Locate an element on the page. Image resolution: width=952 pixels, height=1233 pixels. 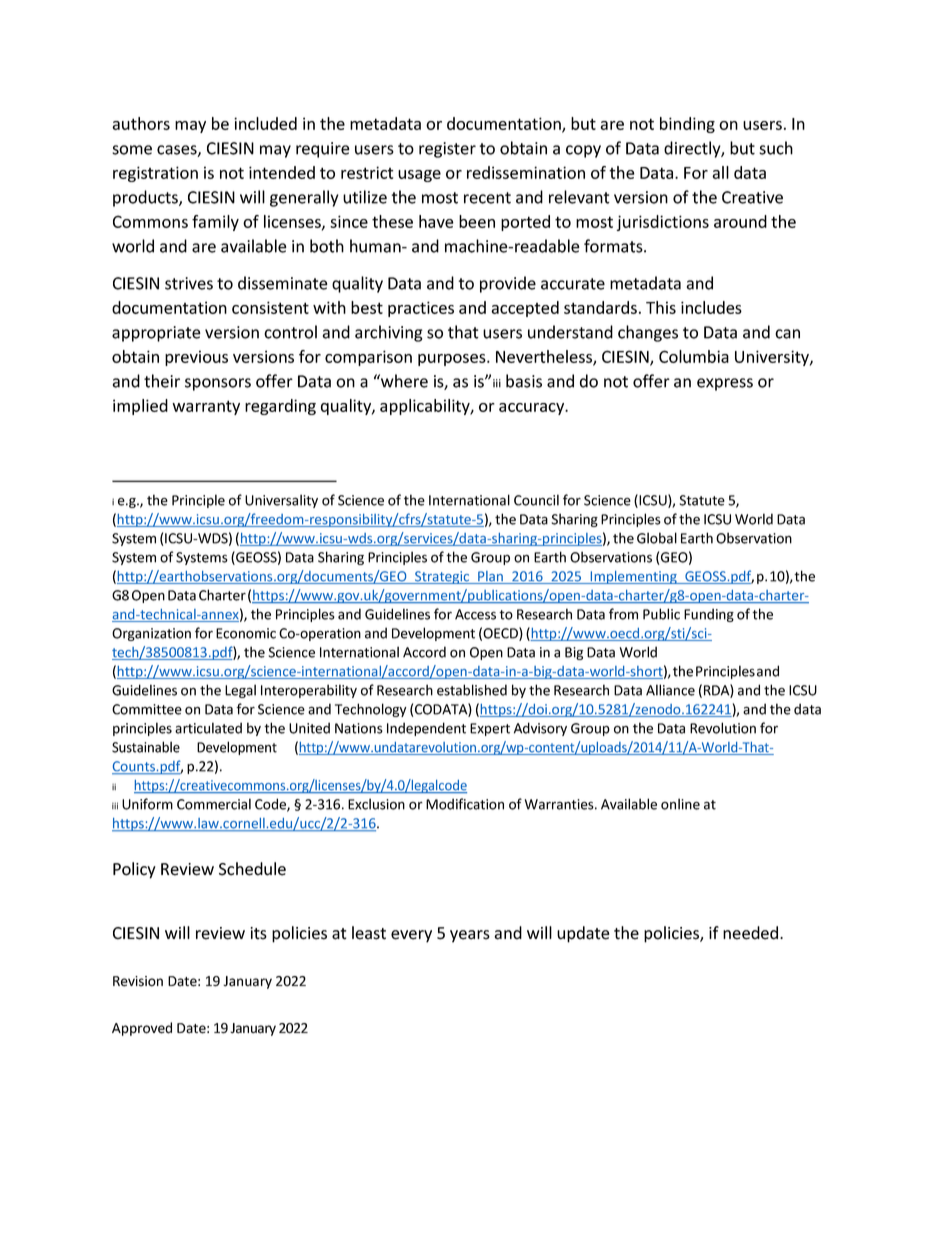
Funding is located at coordinates (709, 615).
